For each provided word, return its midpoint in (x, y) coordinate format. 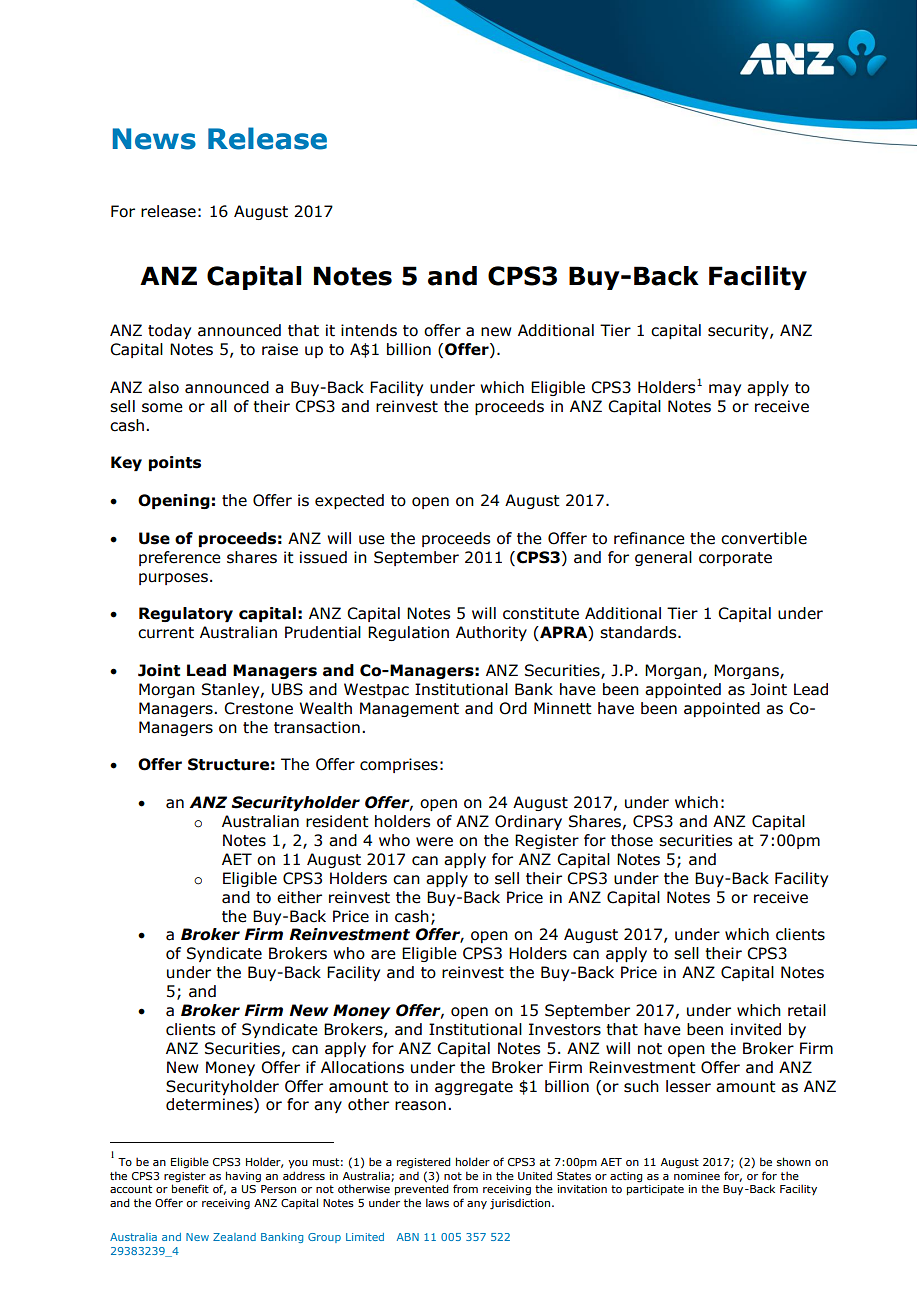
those (632, 840)
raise (280, 349)
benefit (190, 1188)
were (434, 842)
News (154, 139)
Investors (565, 1029)
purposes (173, 579)
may (725, 390)
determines (210, 1105)
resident (337, 821)
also (163, 387)
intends (369, 330)
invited (756, 1029)
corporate (735, 559)
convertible (764, 538)
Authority (491, 633)
